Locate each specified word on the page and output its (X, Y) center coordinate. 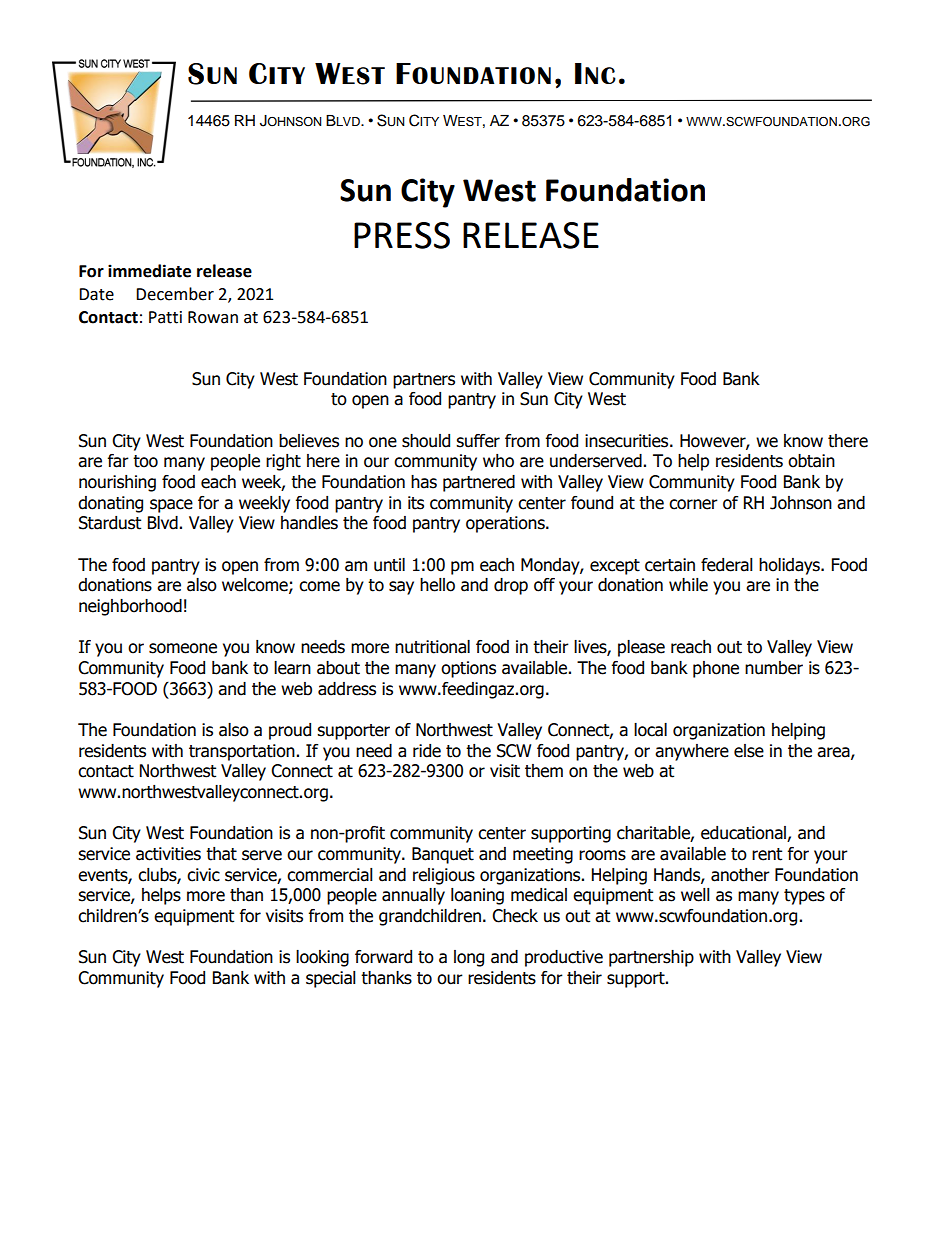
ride (427, 751)
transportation (242, 752)
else (749, 751)
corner (693, 504)
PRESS (402, 235)
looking (322, 958)
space (171, 506)
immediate (149, 271)
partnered (479, 483)
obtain (811, 461)
